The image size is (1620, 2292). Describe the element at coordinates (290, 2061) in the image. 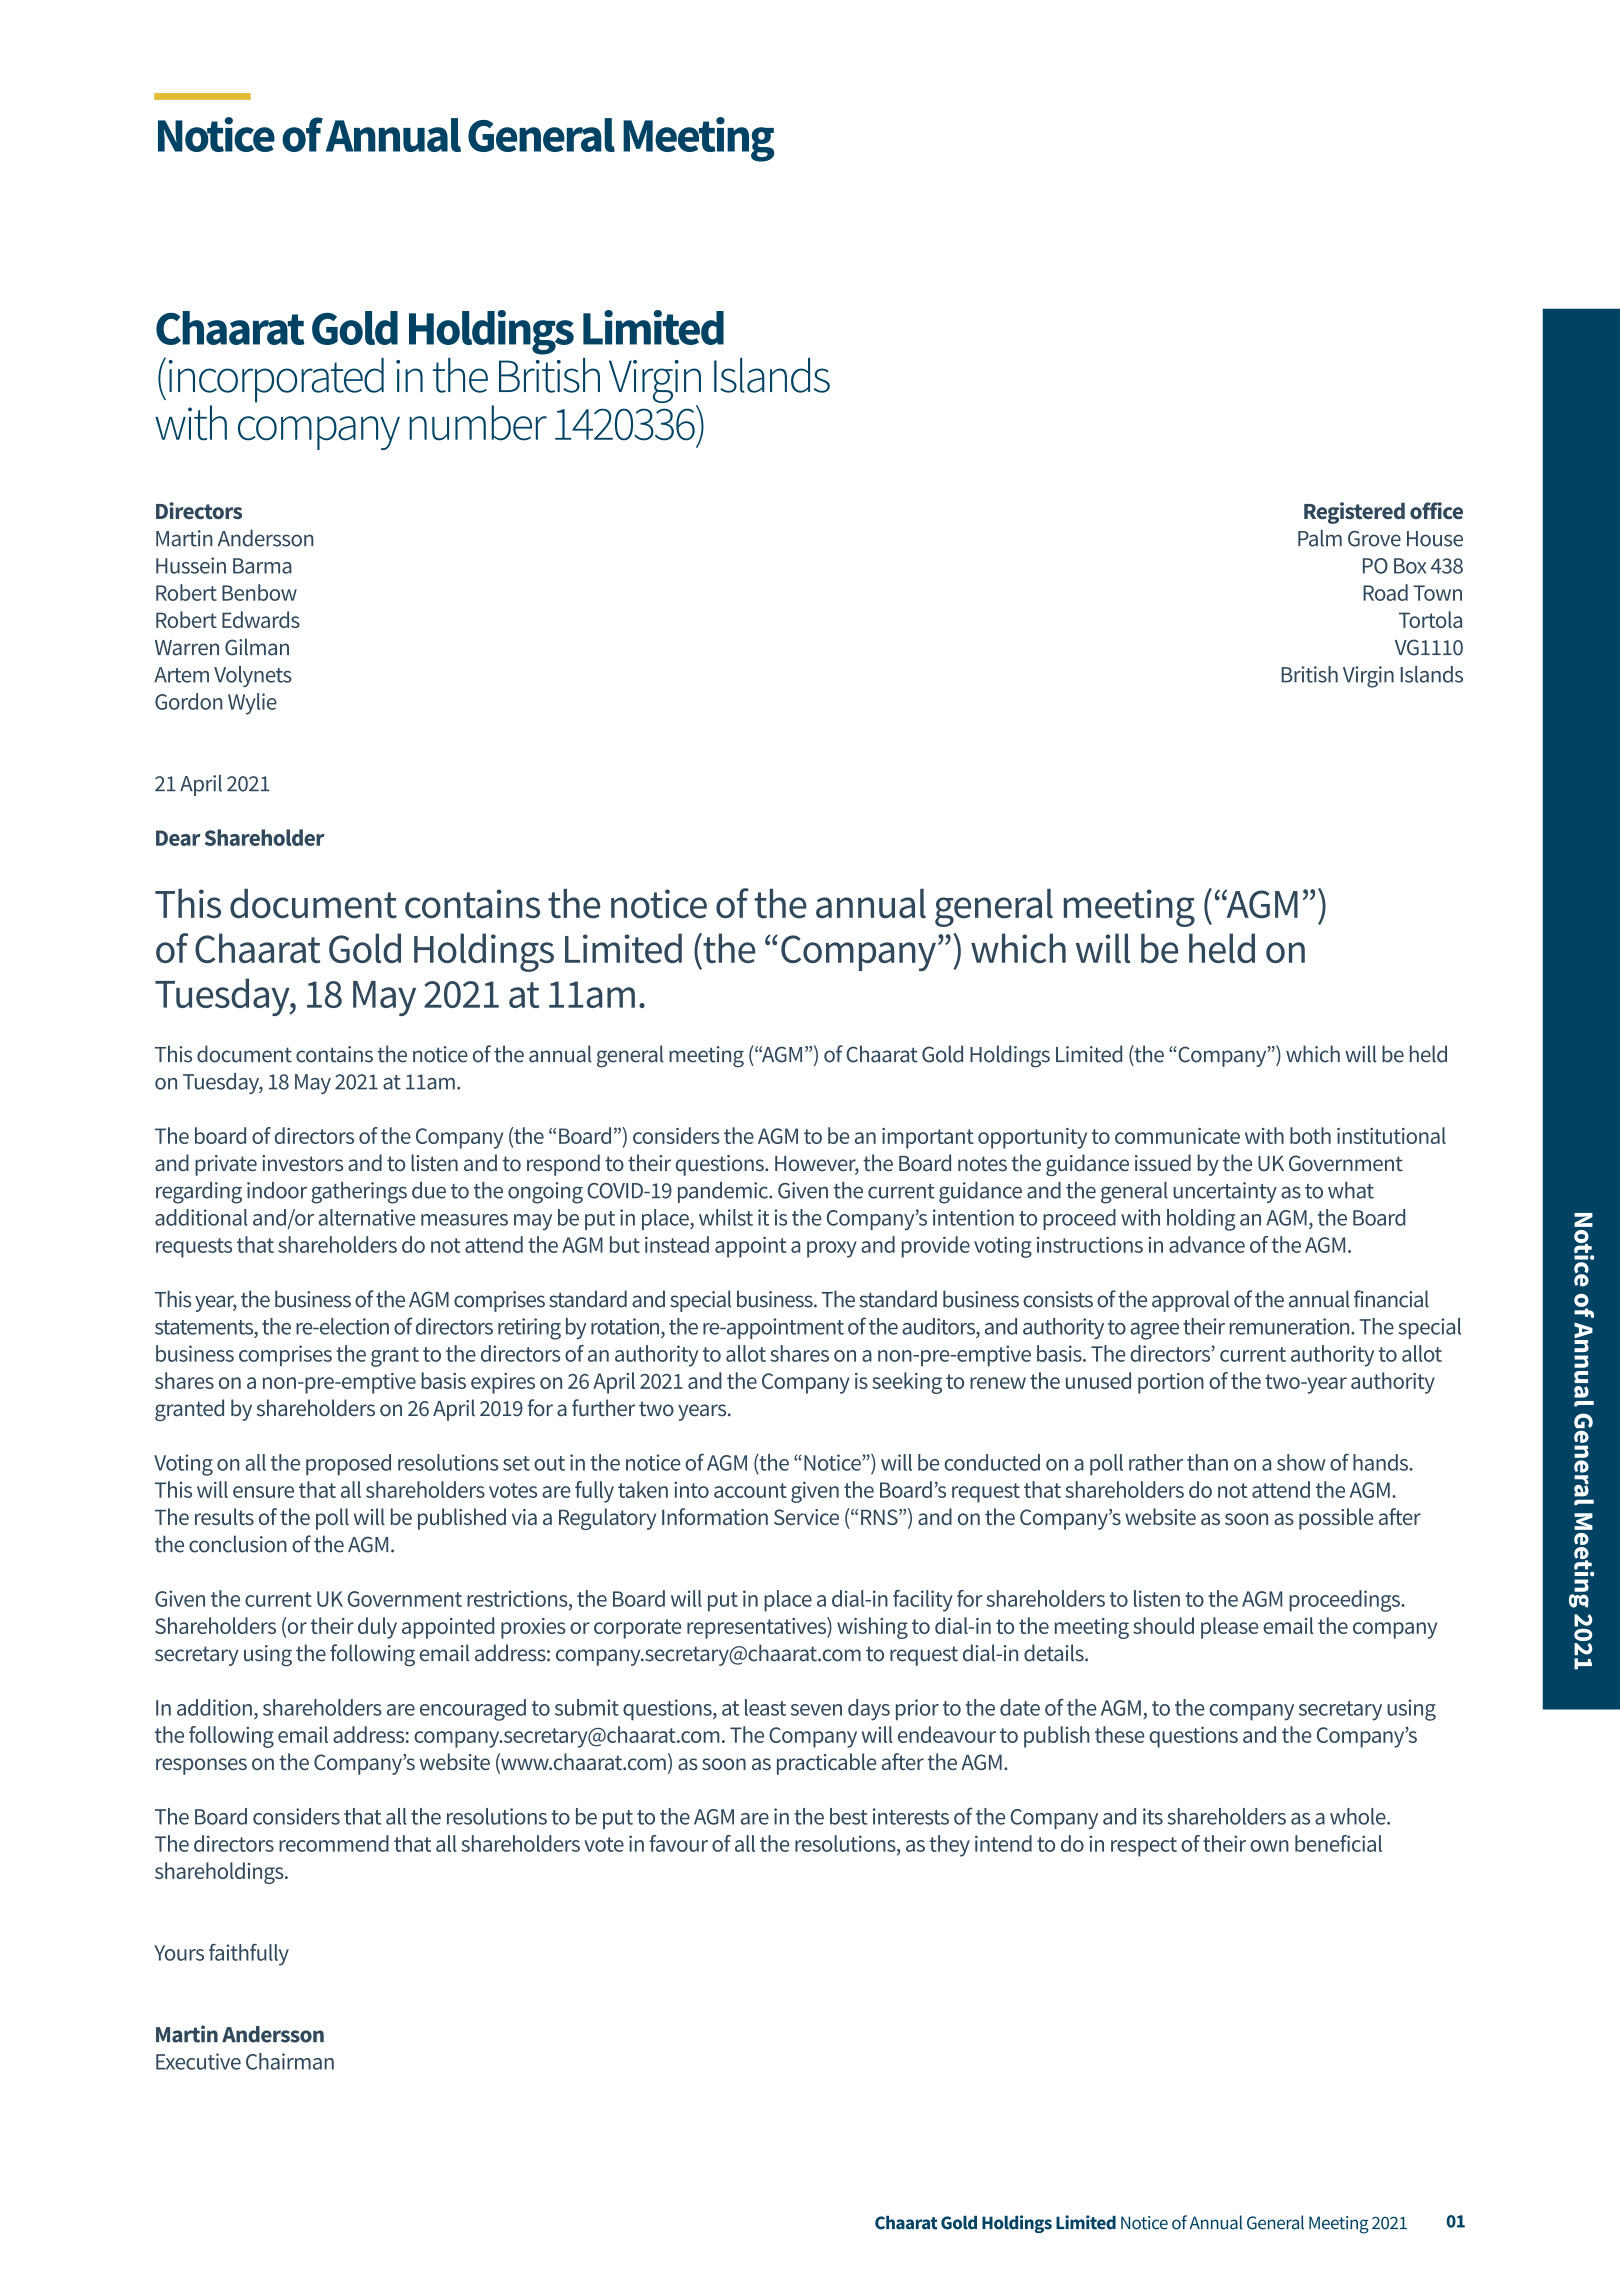

I see `Chairman` at that location.
